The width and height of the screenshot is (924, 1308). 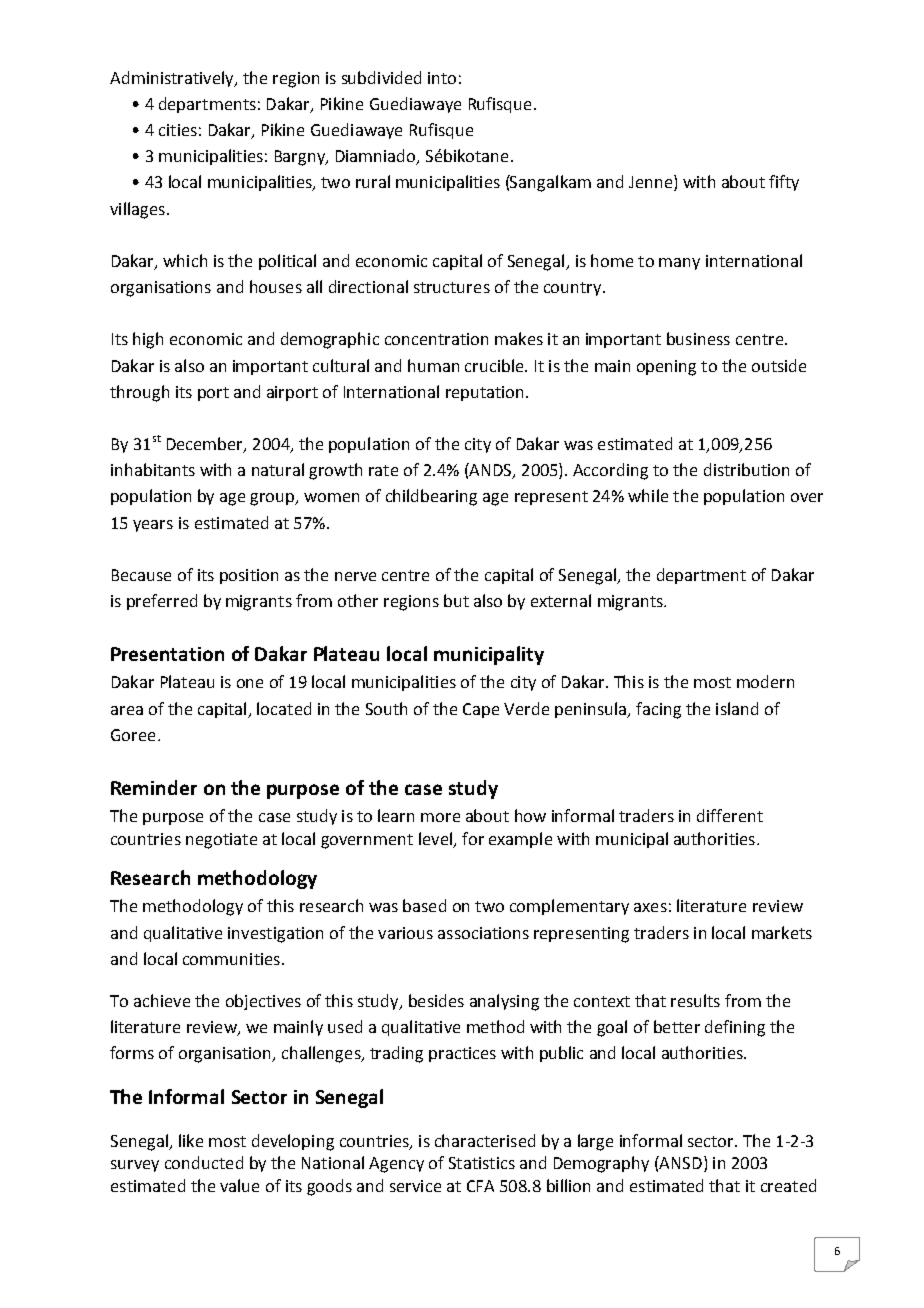 What do you see at coordinates (167, 654) in the screenshot?
I see `Presentation` at bounding box center [167, 654].
